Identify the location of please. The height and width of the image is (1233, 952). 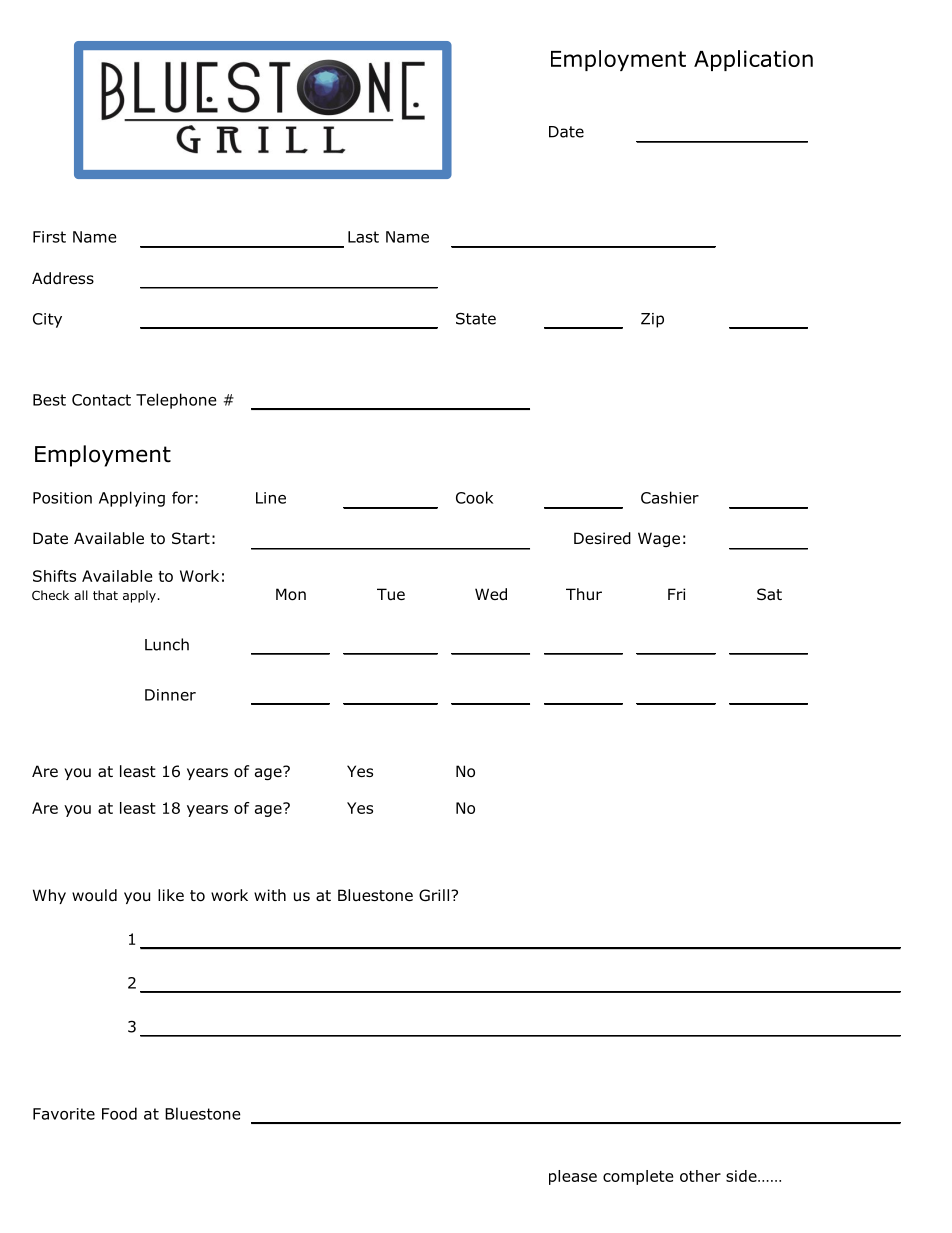
(573, 1177).
